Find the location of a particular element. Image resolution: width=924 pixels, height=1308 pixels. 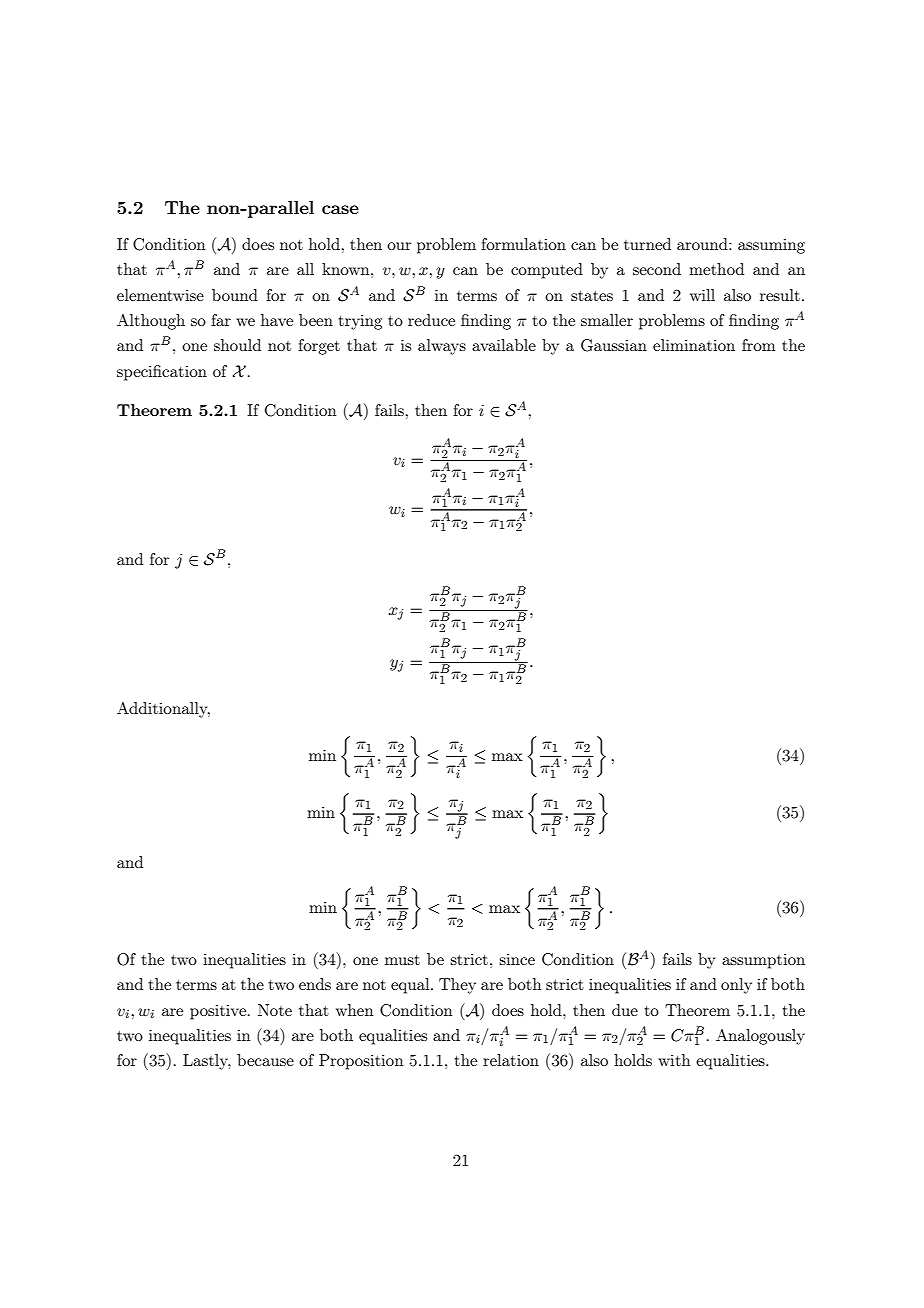

elimination is located at coordinates (694, 345).
